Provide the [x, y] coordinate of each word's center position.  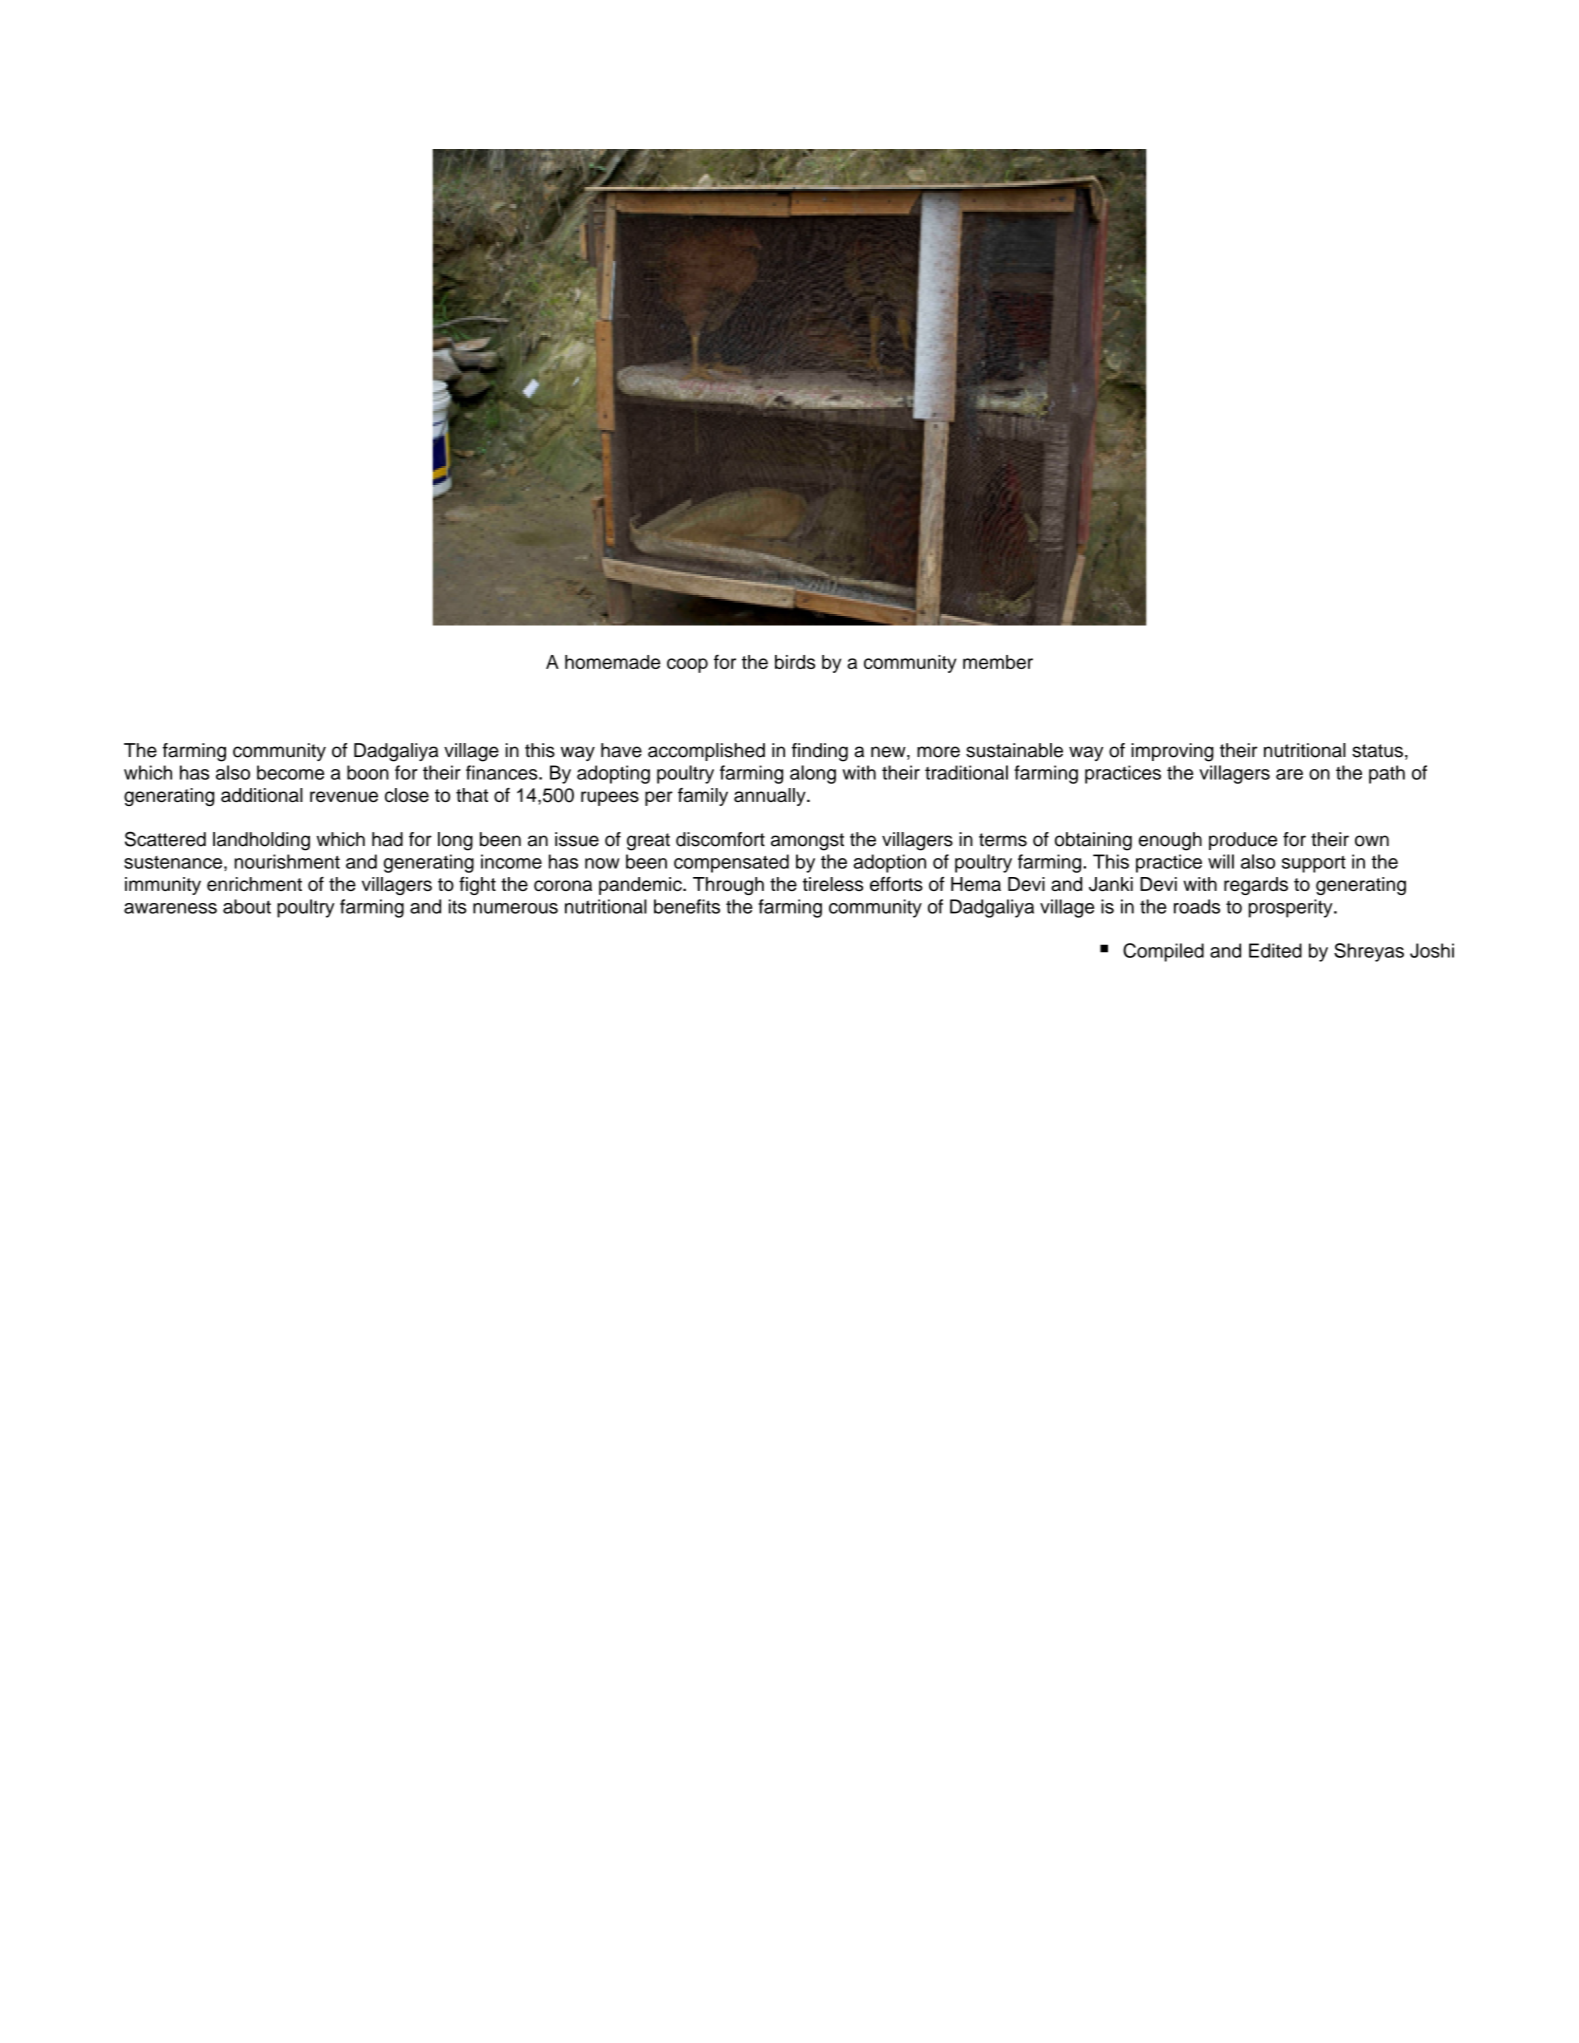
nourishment [287, 861]
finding [820, 752]
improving [1172, 752]
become [290, 772]
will [1221, 861]
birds [795, 662]
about [247, 906]
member [998, 662]
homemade [612, 662]
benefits [687, 906]
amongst [807, 842]
